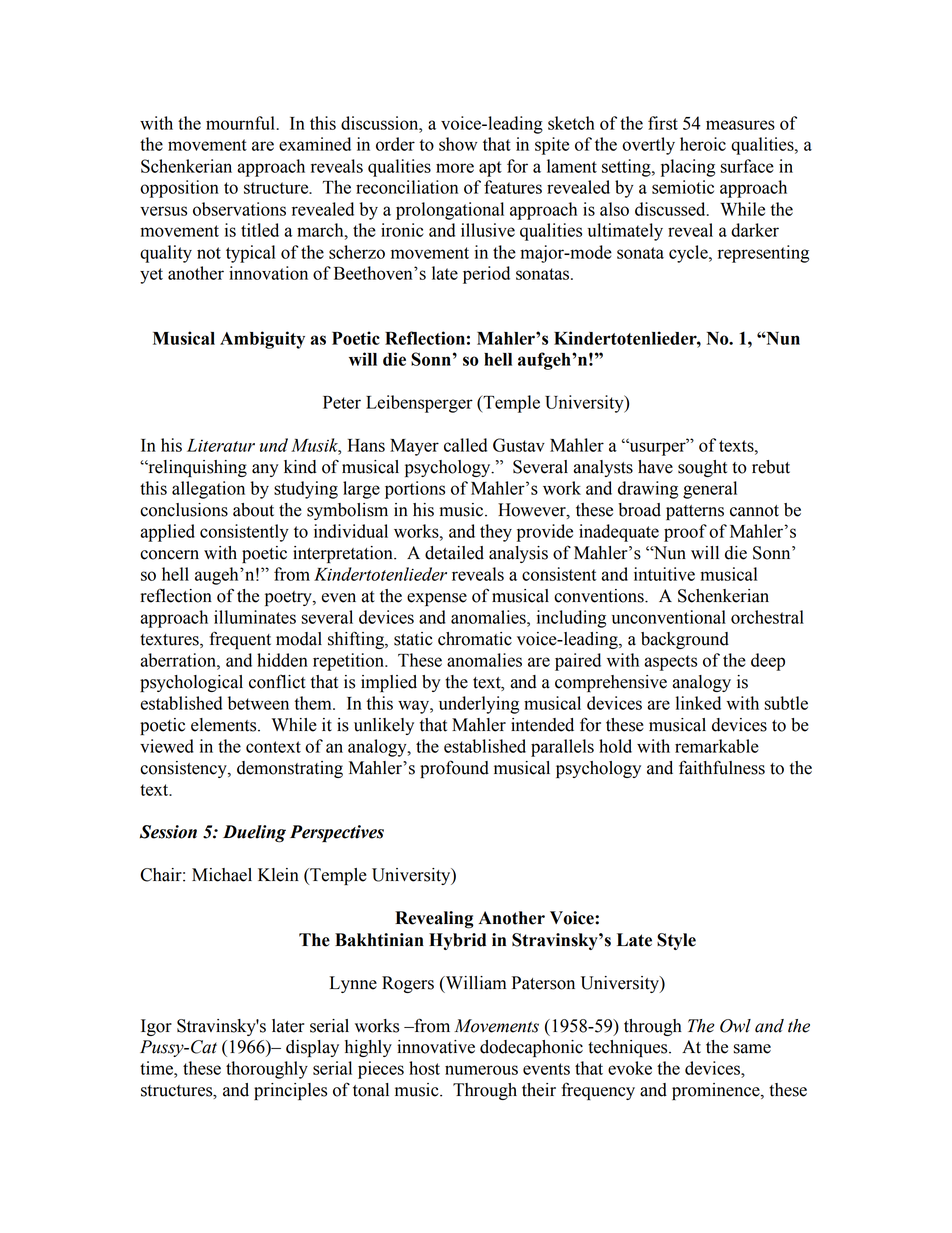 This page has height=1233, width=952. Describe the element at coordinates (481, 1070) in the page. I see `numerous` at that location.
